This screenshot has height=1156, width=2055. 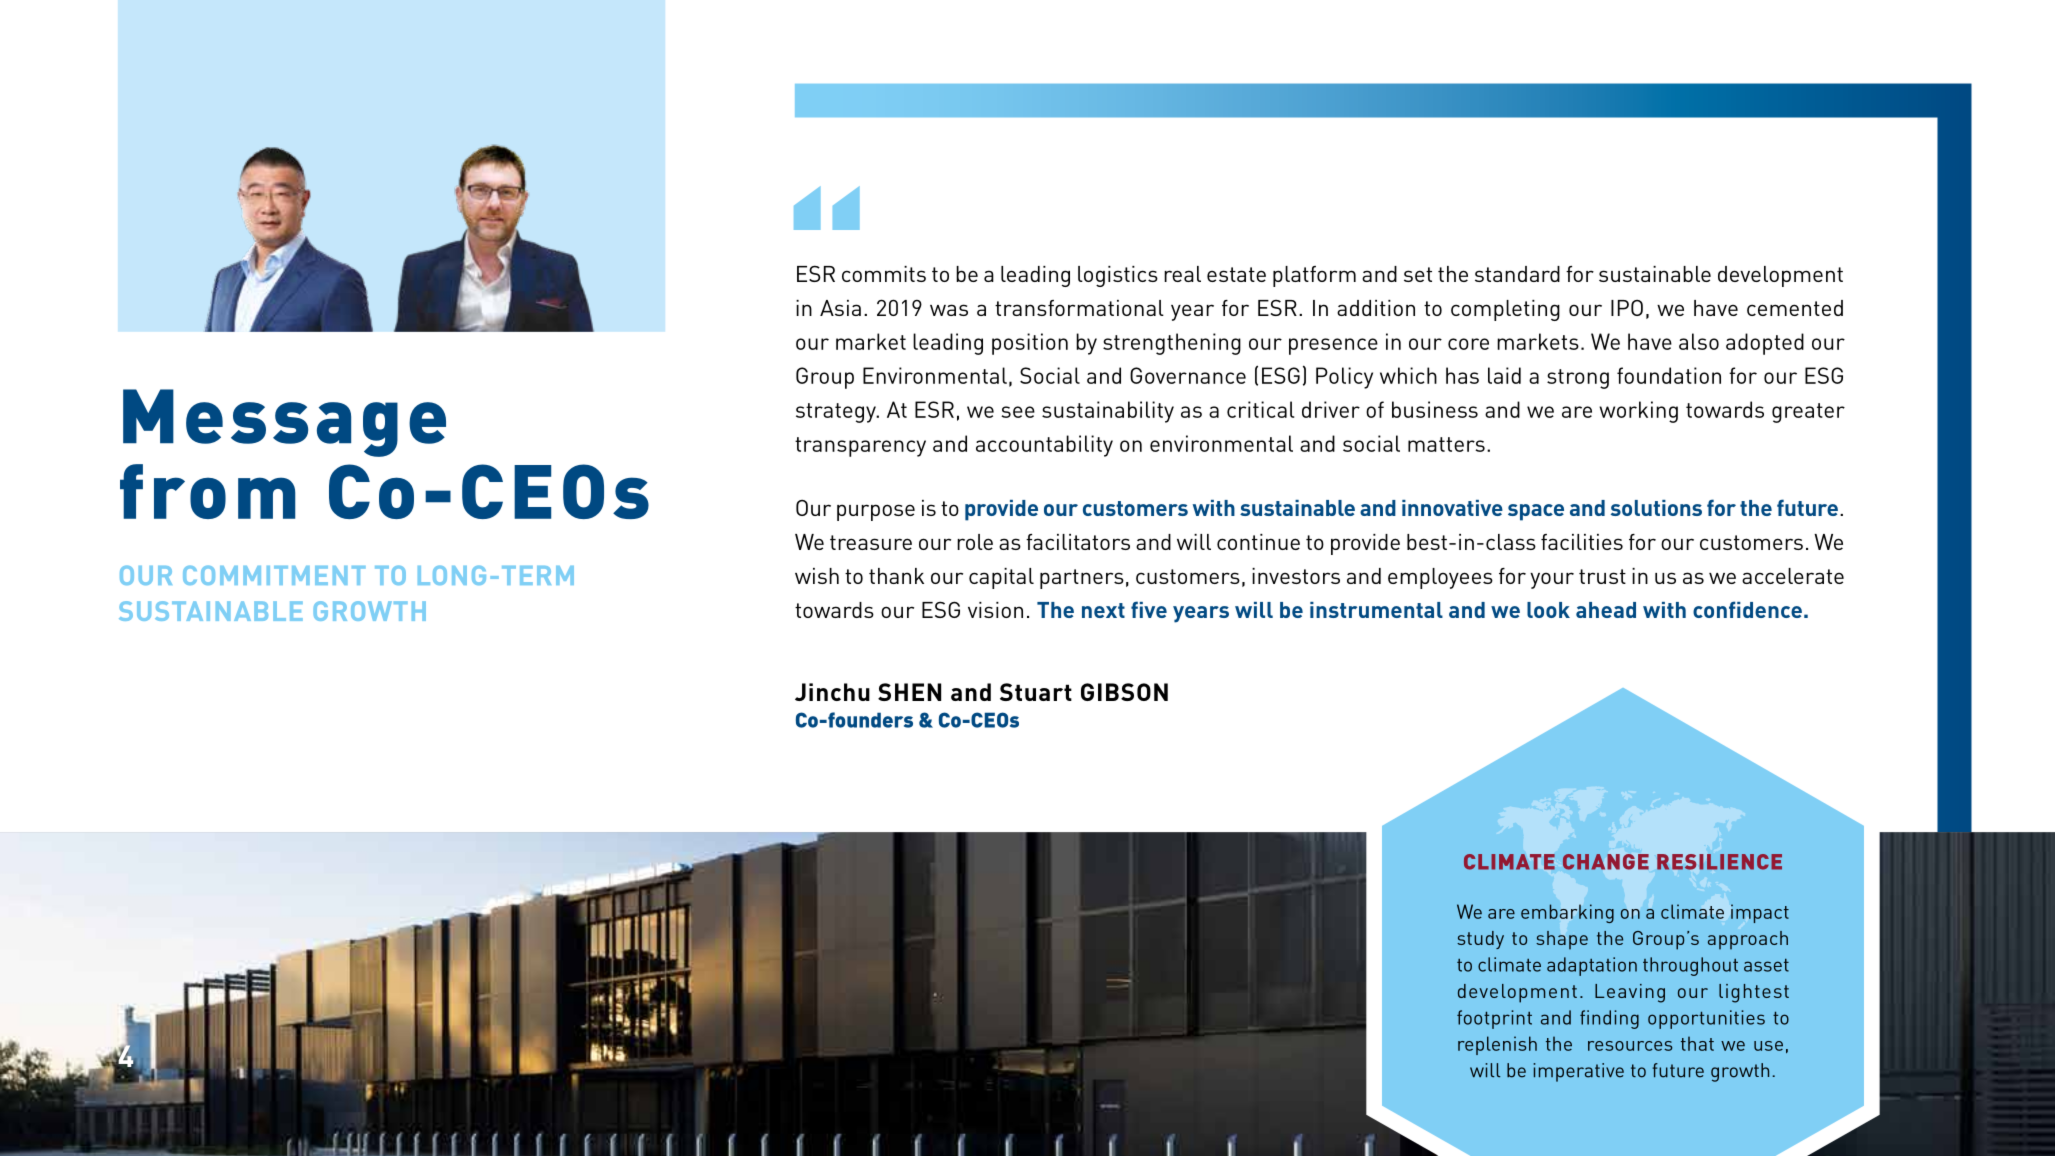 I want to click on was, so click(x=949, y=310).
